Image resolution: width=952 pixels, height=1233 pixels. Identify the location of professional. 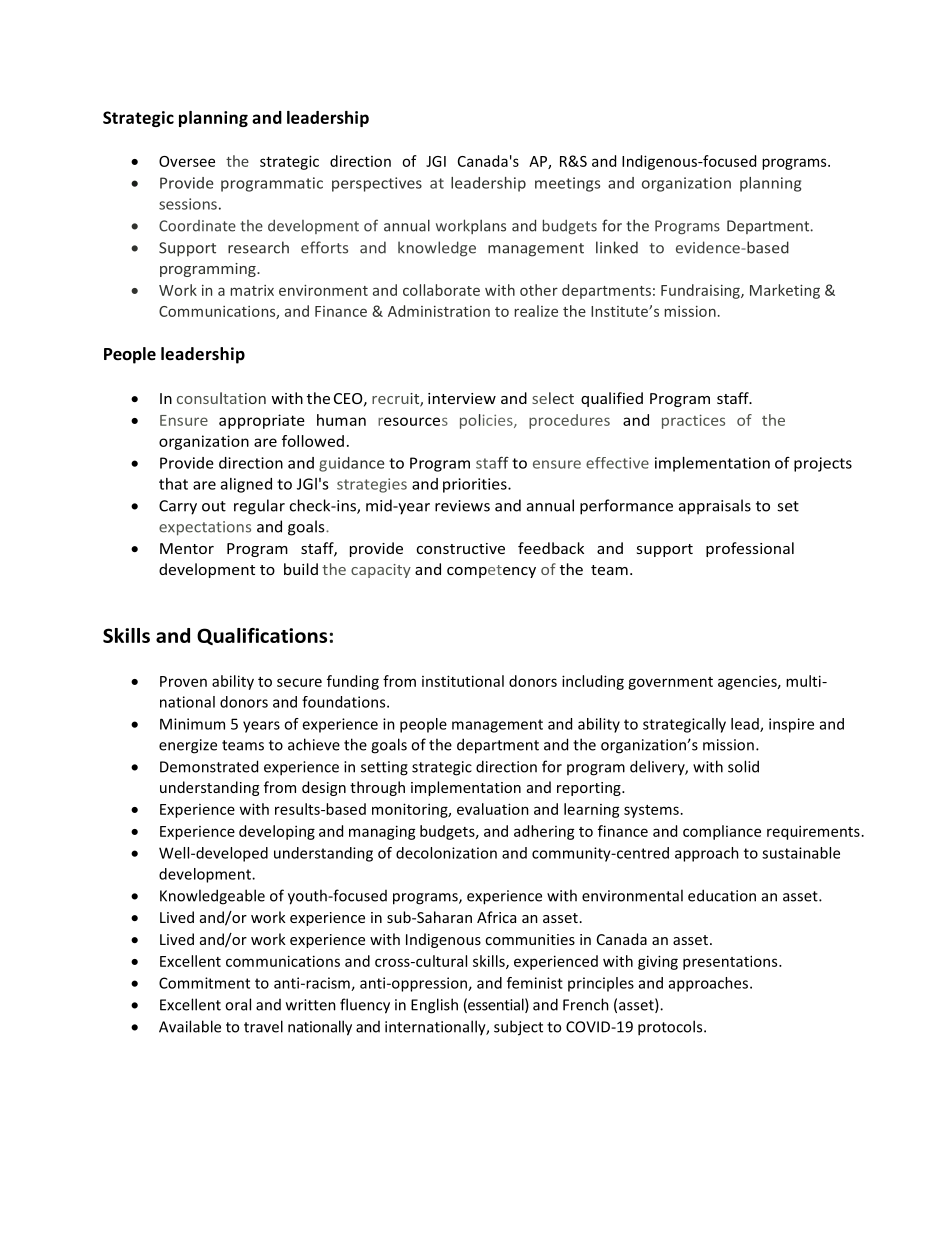
(750, 549).
